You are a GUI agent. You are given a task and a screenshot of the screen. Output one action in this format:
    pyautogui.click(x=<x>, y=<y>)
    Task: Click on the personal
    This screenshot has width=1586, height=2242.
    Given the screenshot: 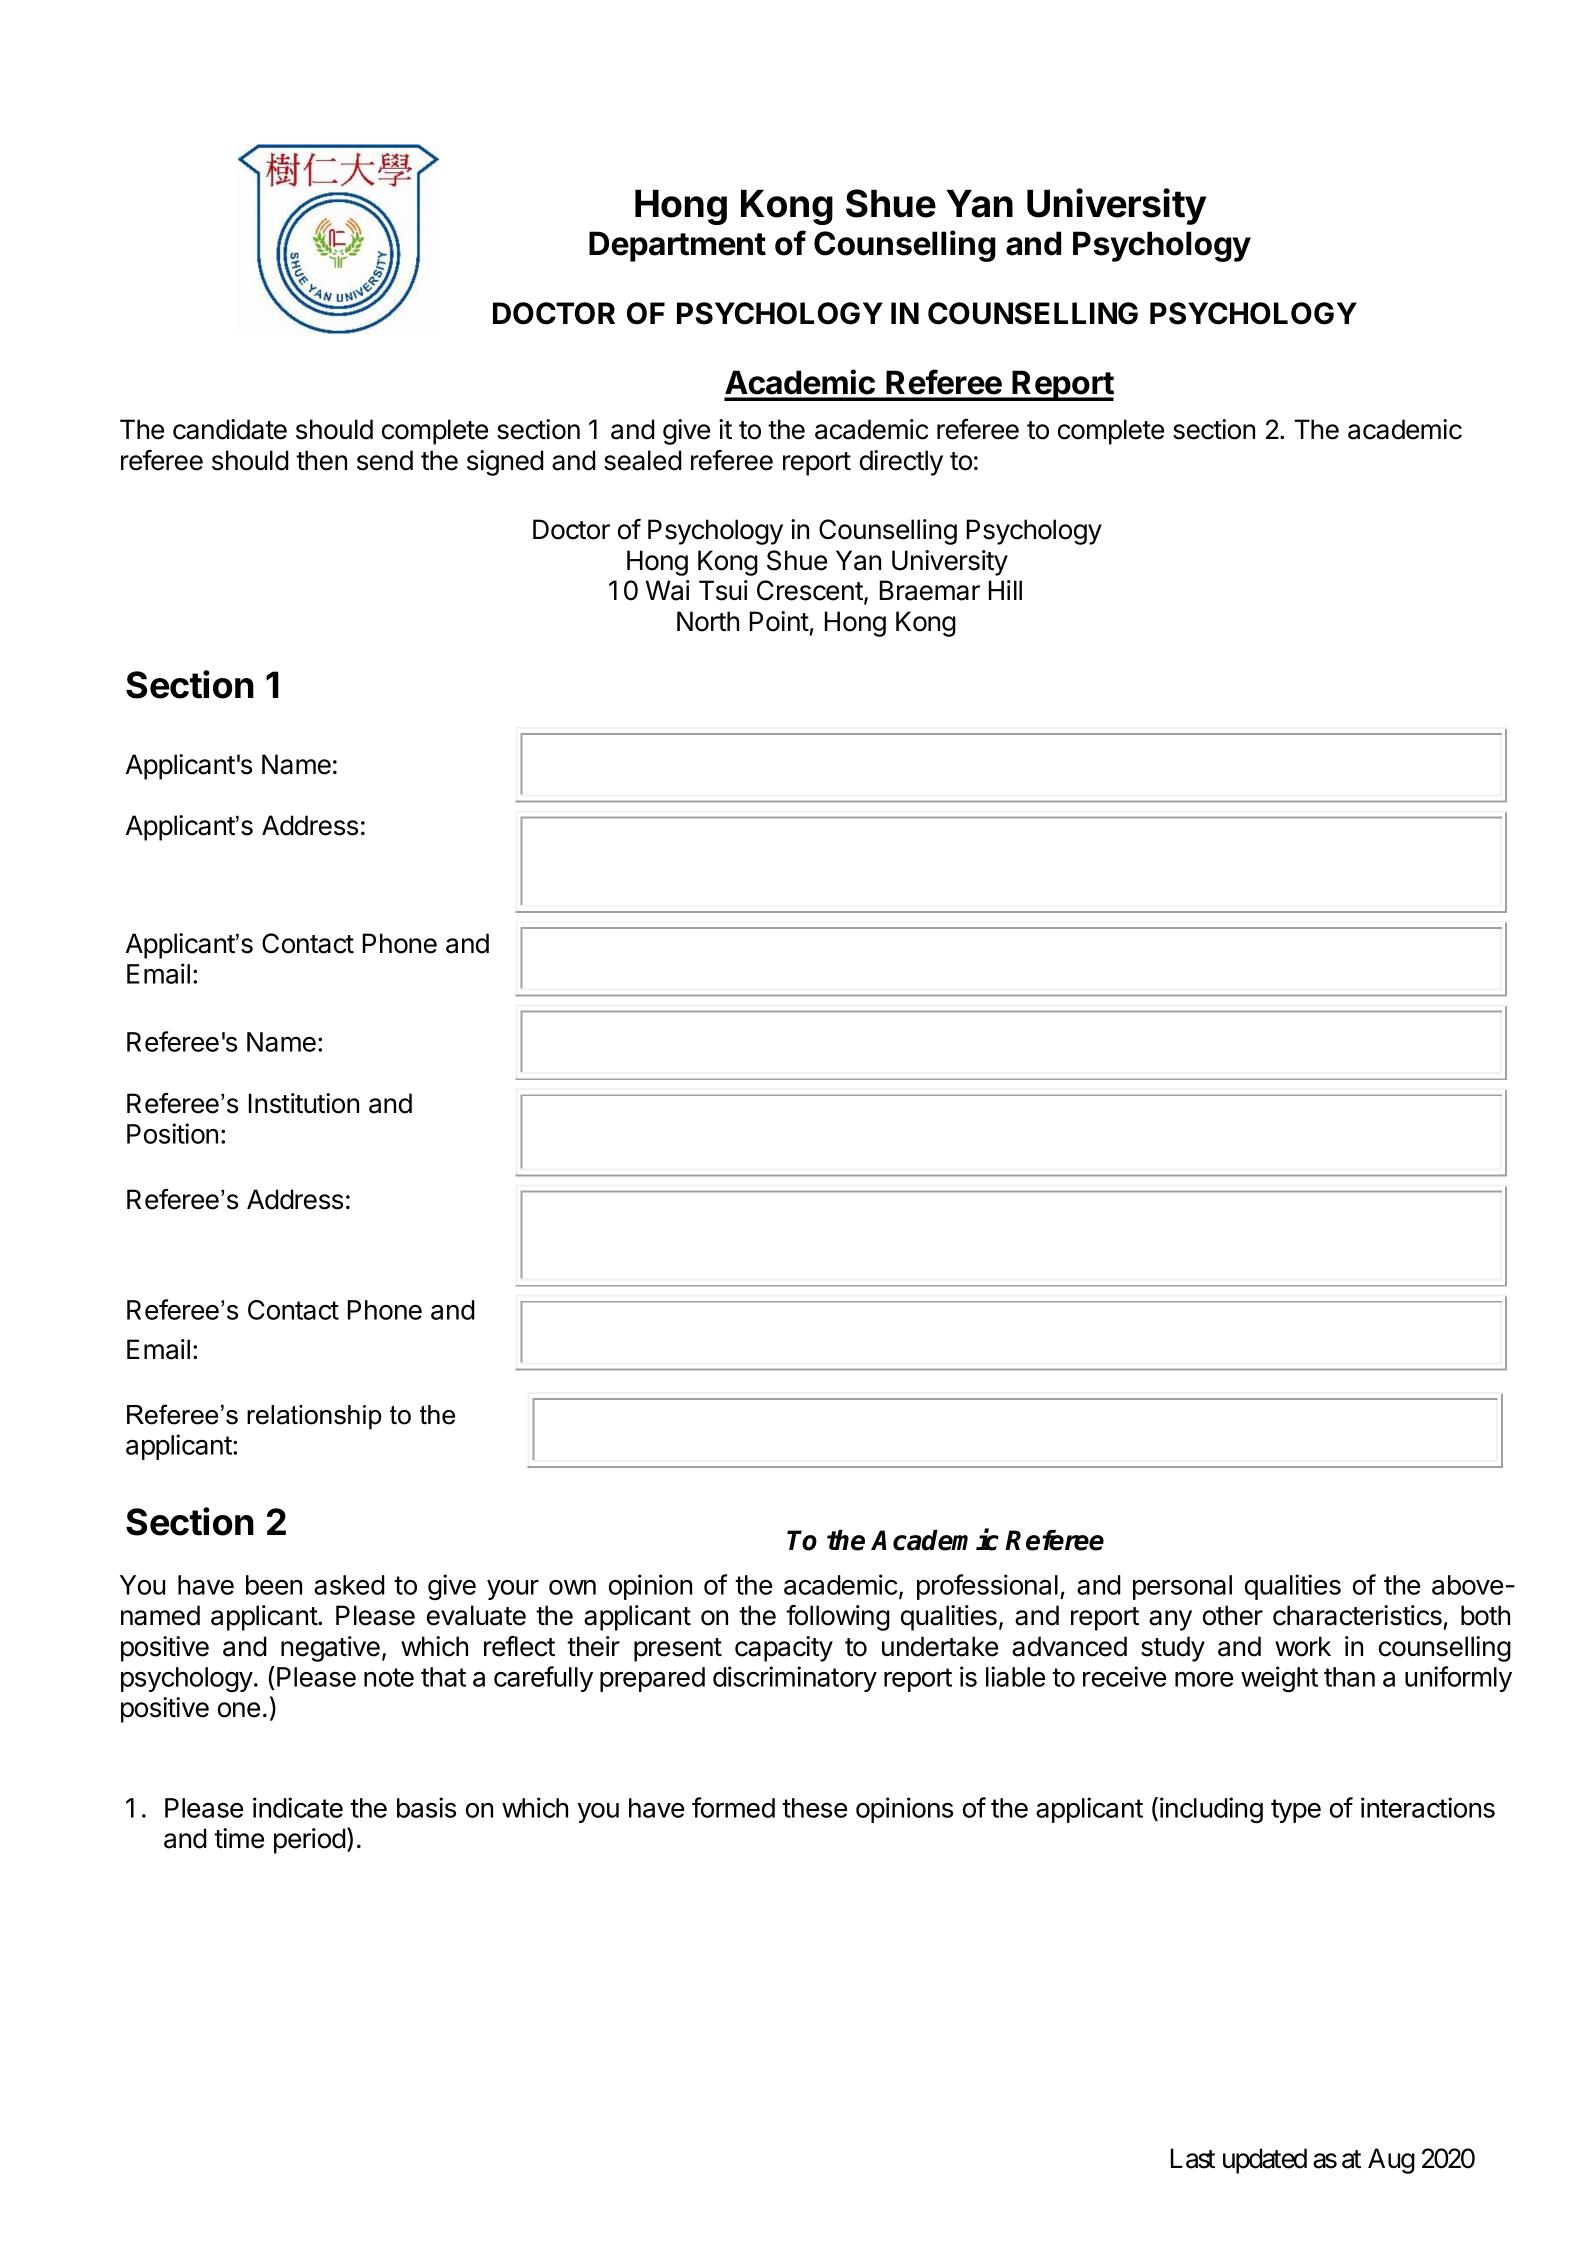 What is the action you would take?
    pyautogui.click(x=1182, y=1587)
